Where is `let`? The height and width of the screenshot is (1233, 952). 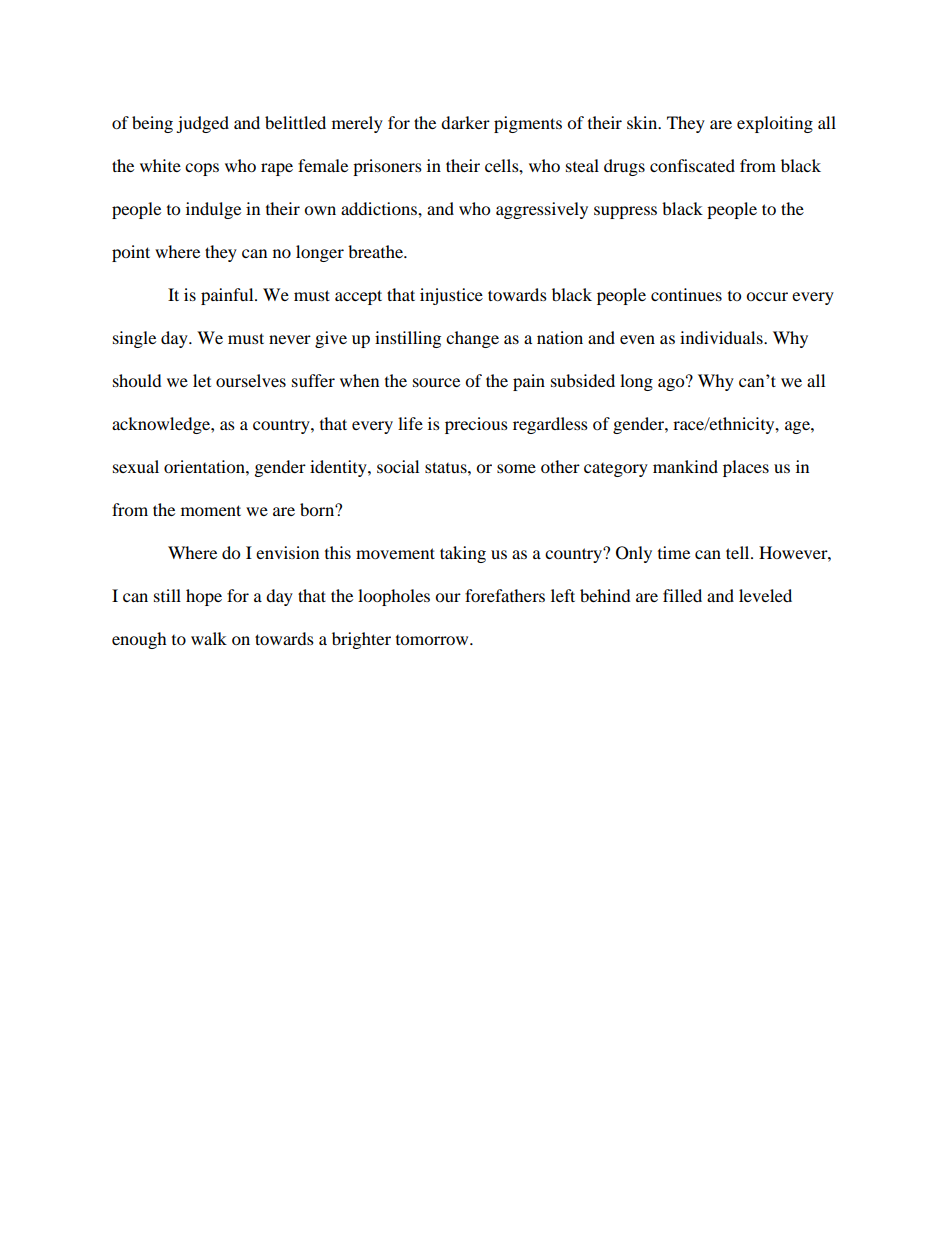 let is located at coordinates (202, 380).
